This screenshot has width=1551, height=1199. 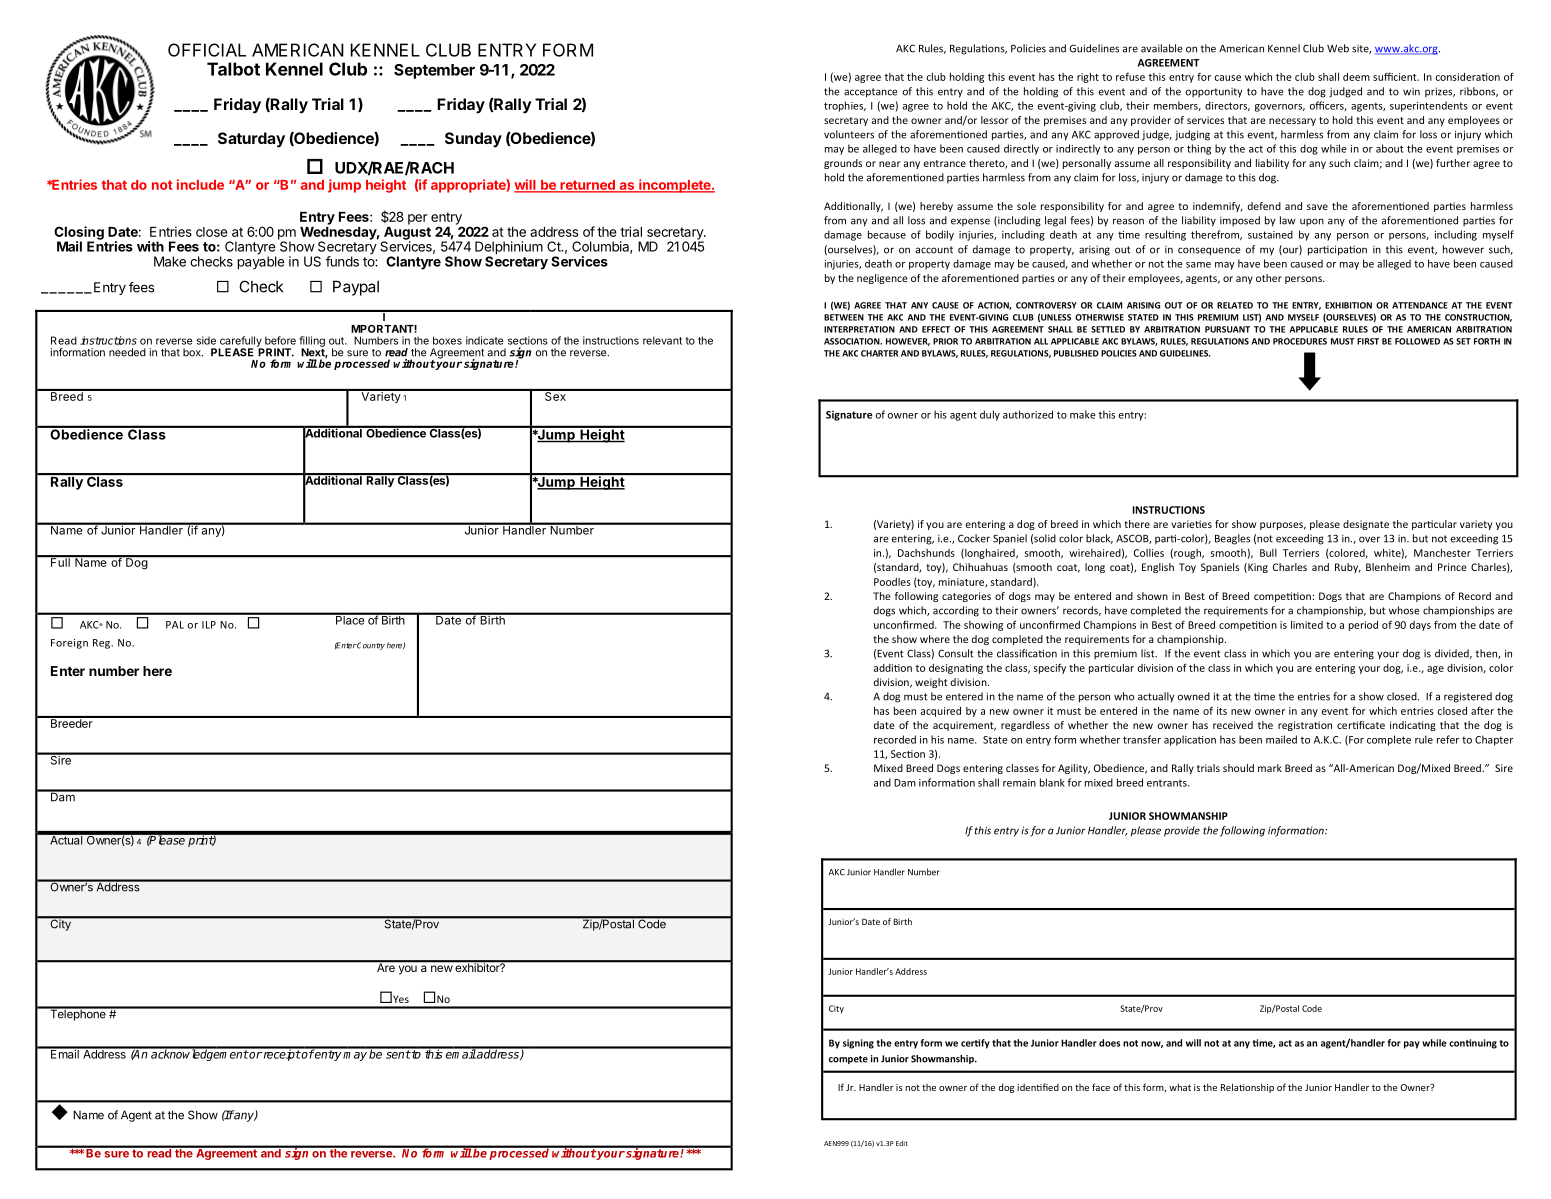 I want to click on what, so click(x=1180, y=1087).
